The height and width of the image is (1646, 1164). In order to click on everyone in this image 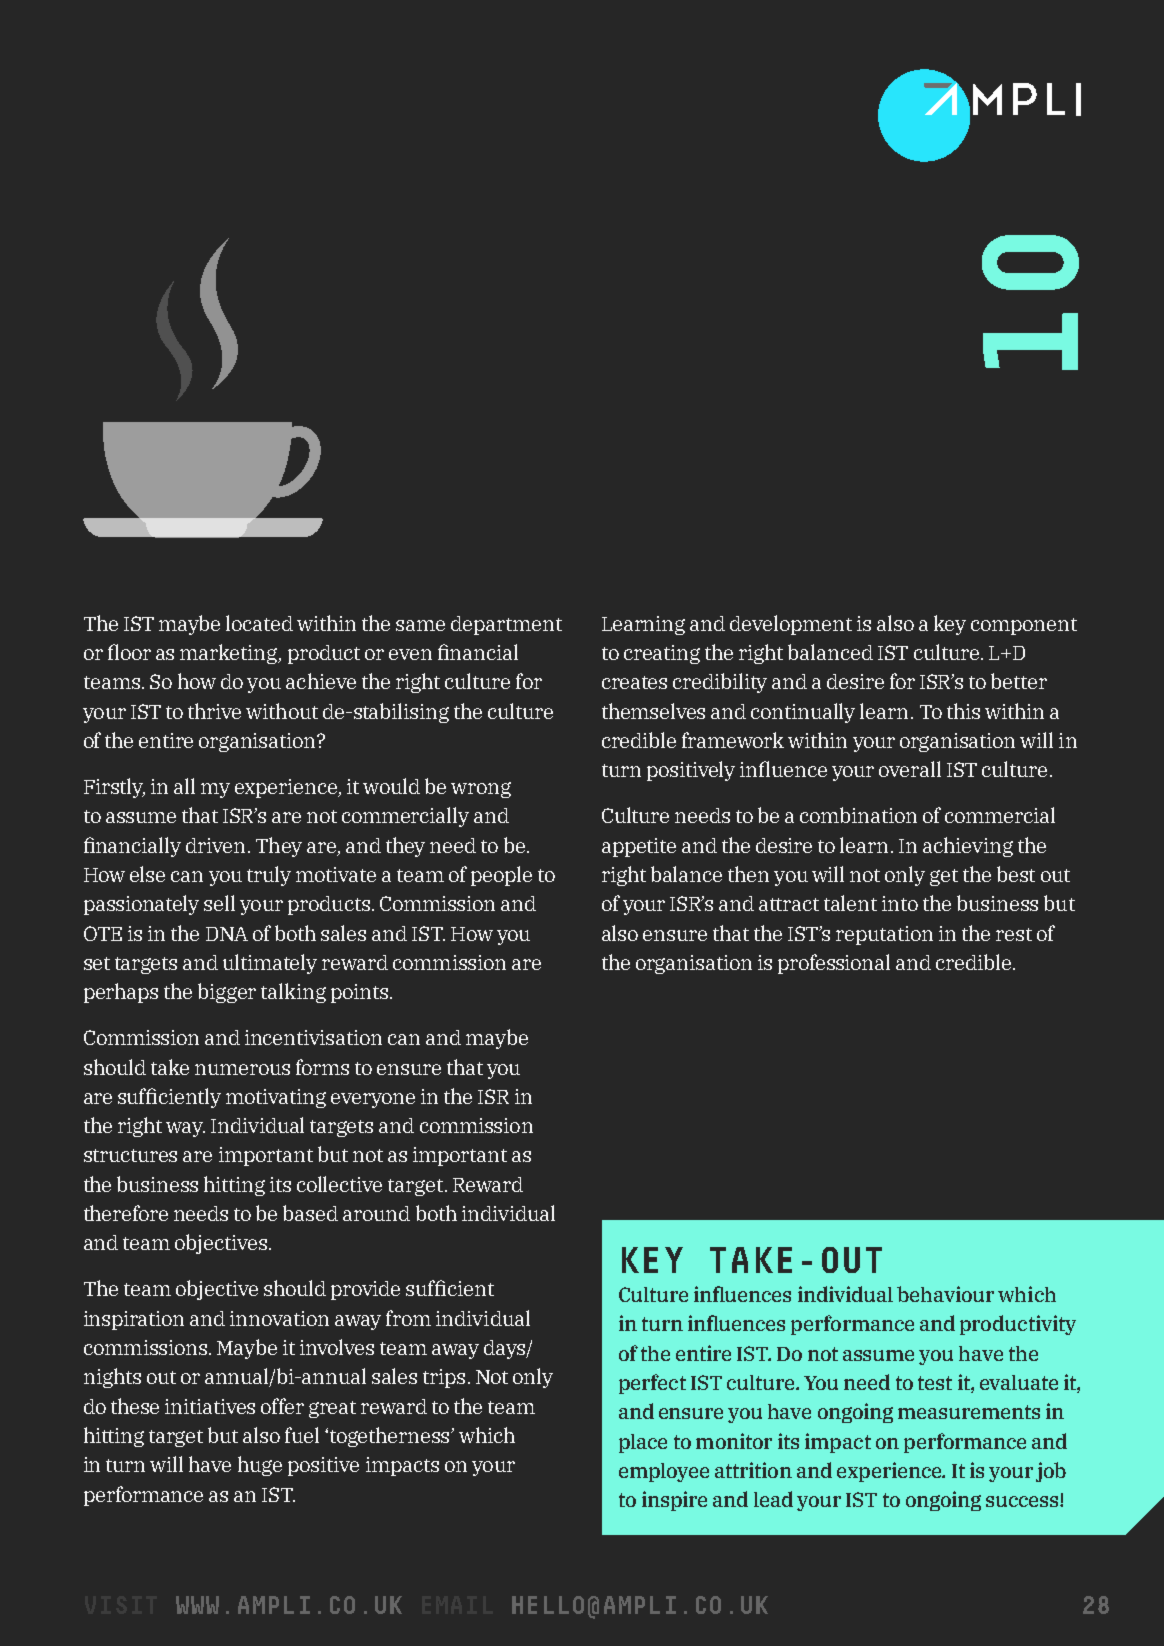, I will do `click(373, 1100)`.
